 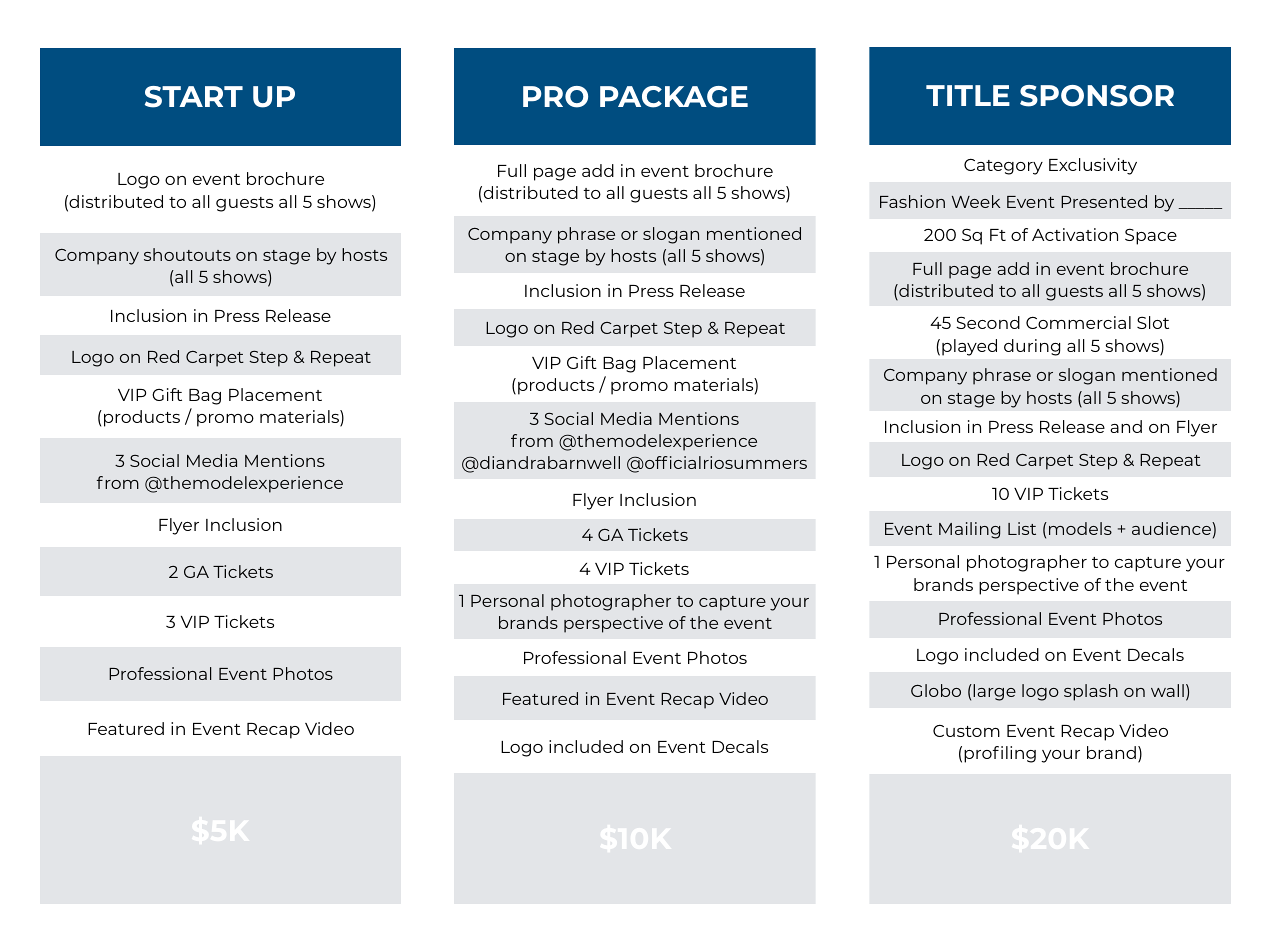 What do you see at coordinates (969, 530) in the document?
I see `Mailing` at bounding box center [969, 530].
